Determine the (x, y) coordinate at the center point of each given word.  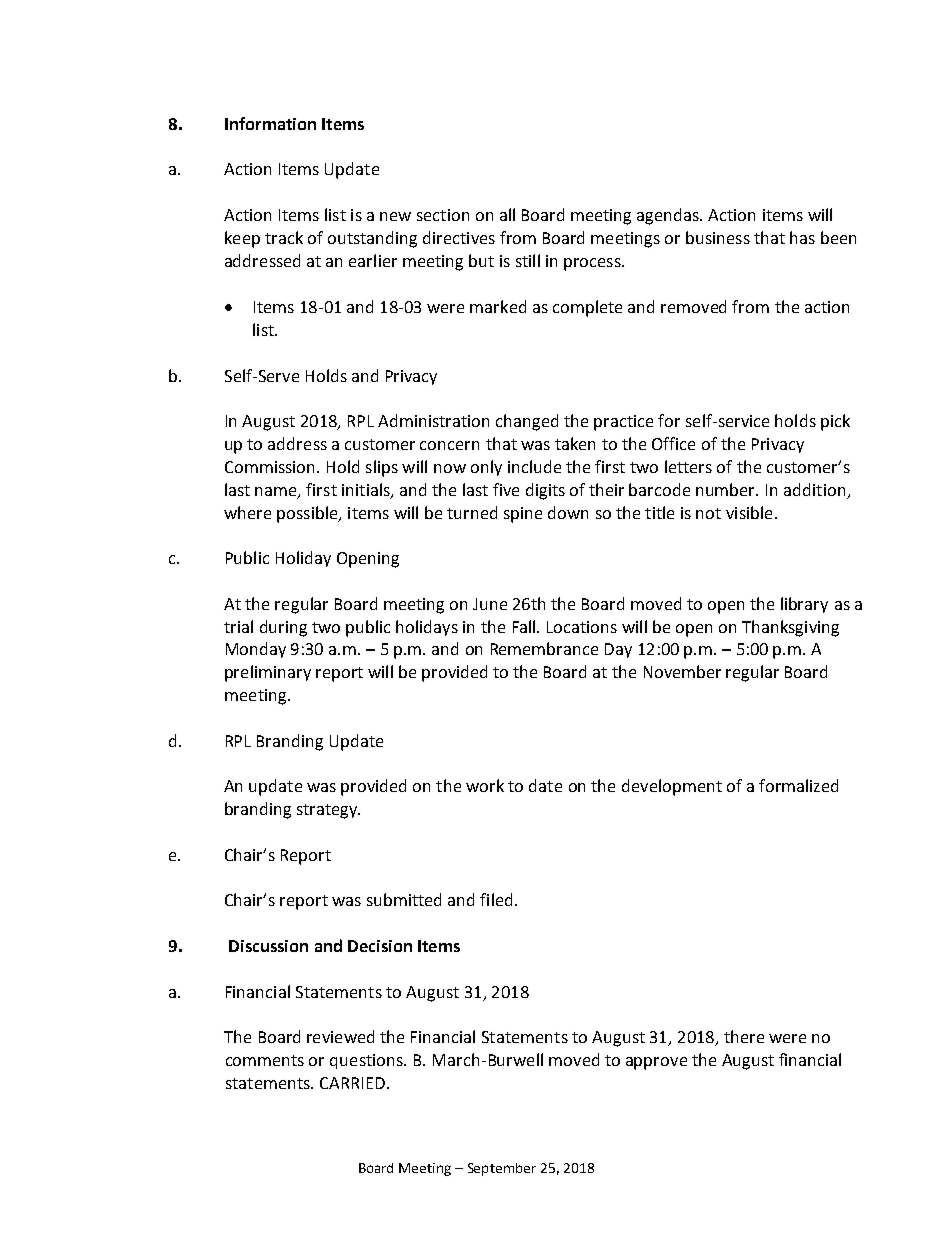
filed (496, 899)
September (502, 1169)
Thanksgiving (790, 628)
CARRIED (352, 1083)
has (802, 237)
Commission (271, 467)
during (283, 628)
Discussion (268, 946)
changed (527, 422)
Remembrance (544, 648)
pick (835, 422)
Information (270, 123)
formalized (798, 785)
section (443, 215)
